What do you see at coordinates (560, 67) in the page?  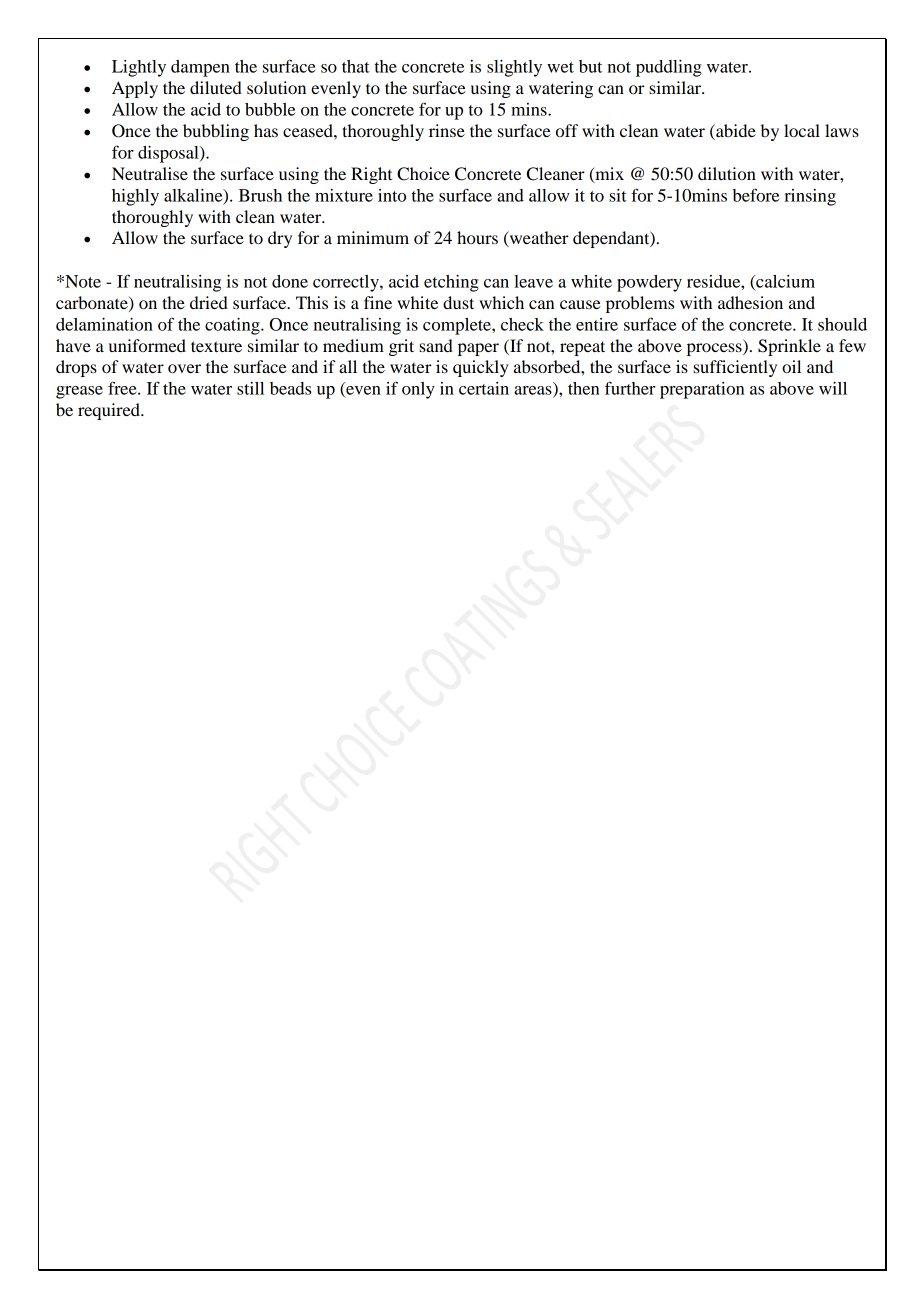 I see `wet` at bounding box center [560, 67].
